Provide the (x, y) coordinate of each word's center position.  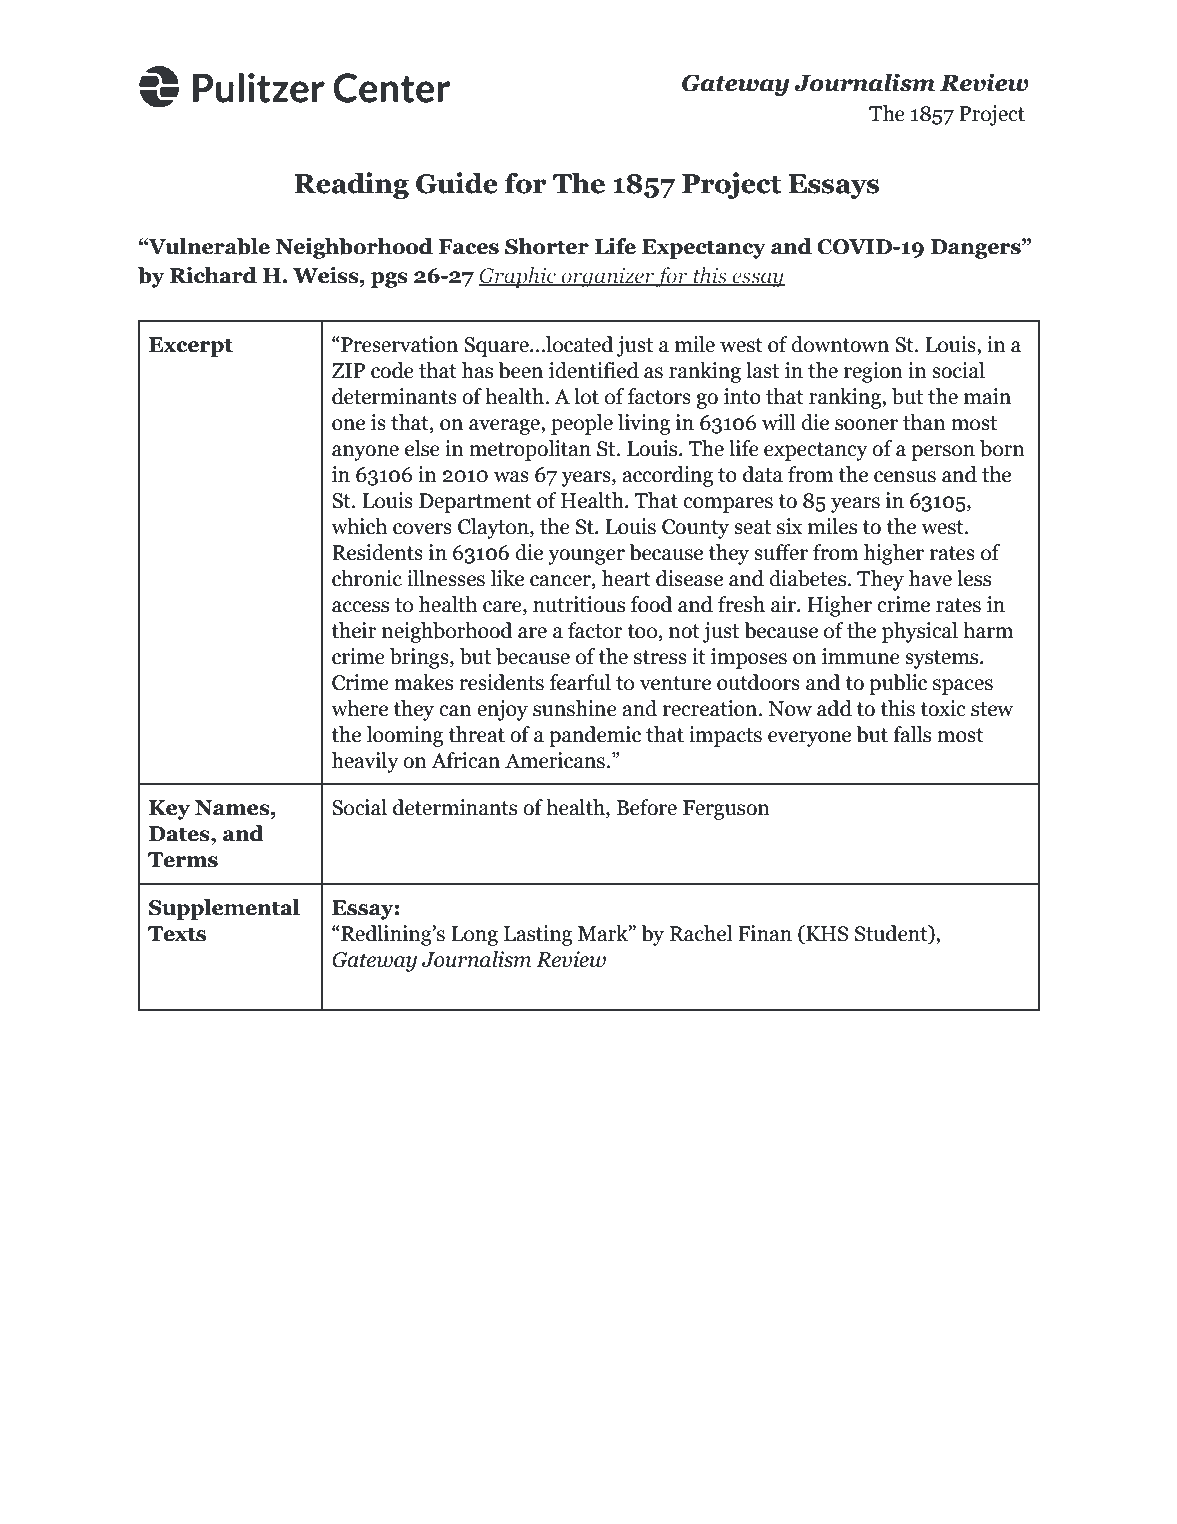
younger (586, 557)
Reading (352, 185)
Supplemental (224, 909)
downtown (840, 344)
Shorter (547, 246)
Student (892, 934)
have (930, 578)
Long (474, 936)
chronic (367, 578)
